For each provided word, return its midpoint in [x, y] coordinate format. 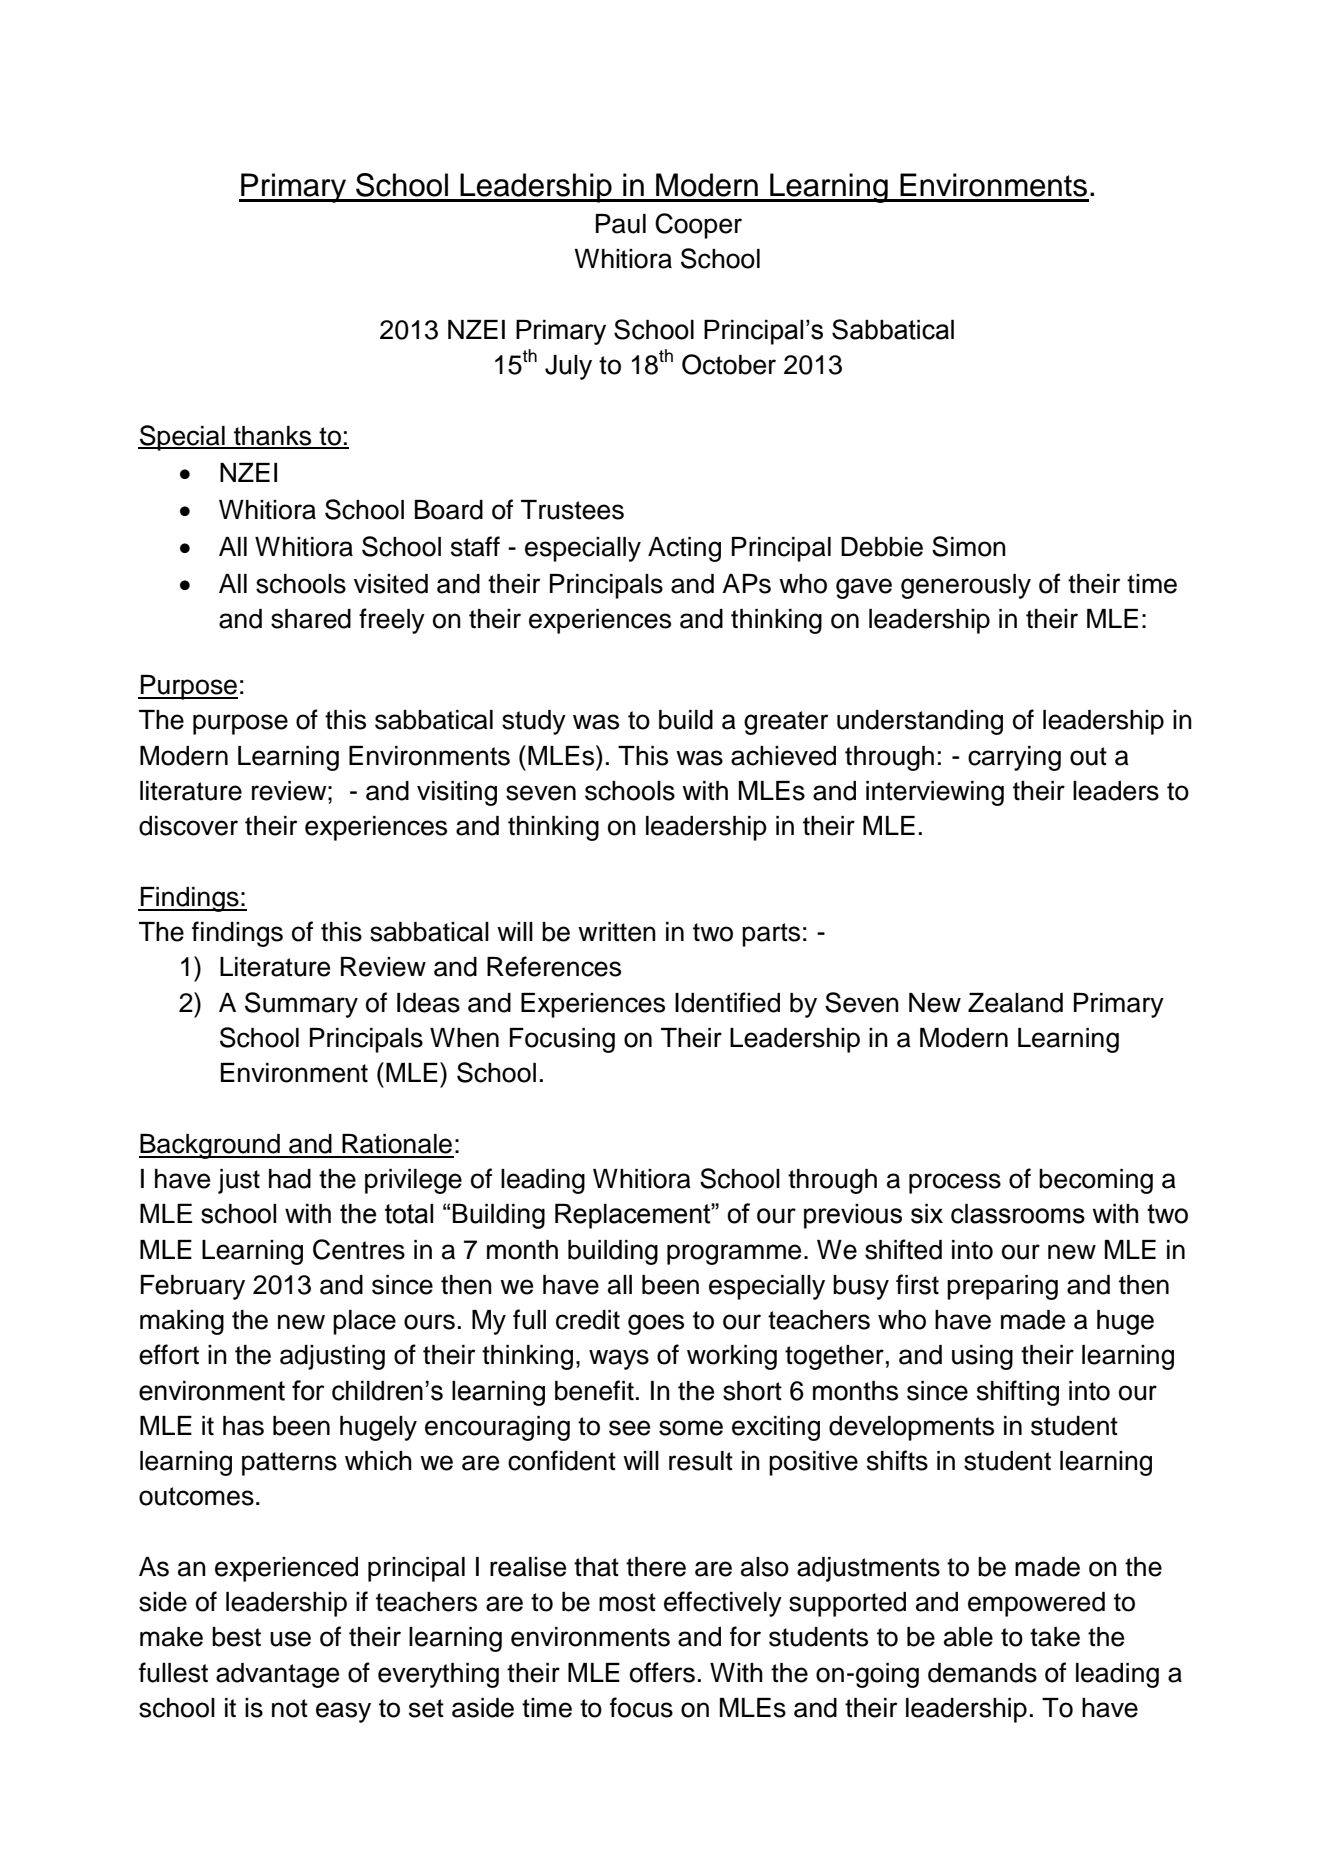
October [729, 364]
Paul [621, 224]
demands [982, 1673]
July [568, 367]
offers [662, 1672]
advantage [277, 1675]
